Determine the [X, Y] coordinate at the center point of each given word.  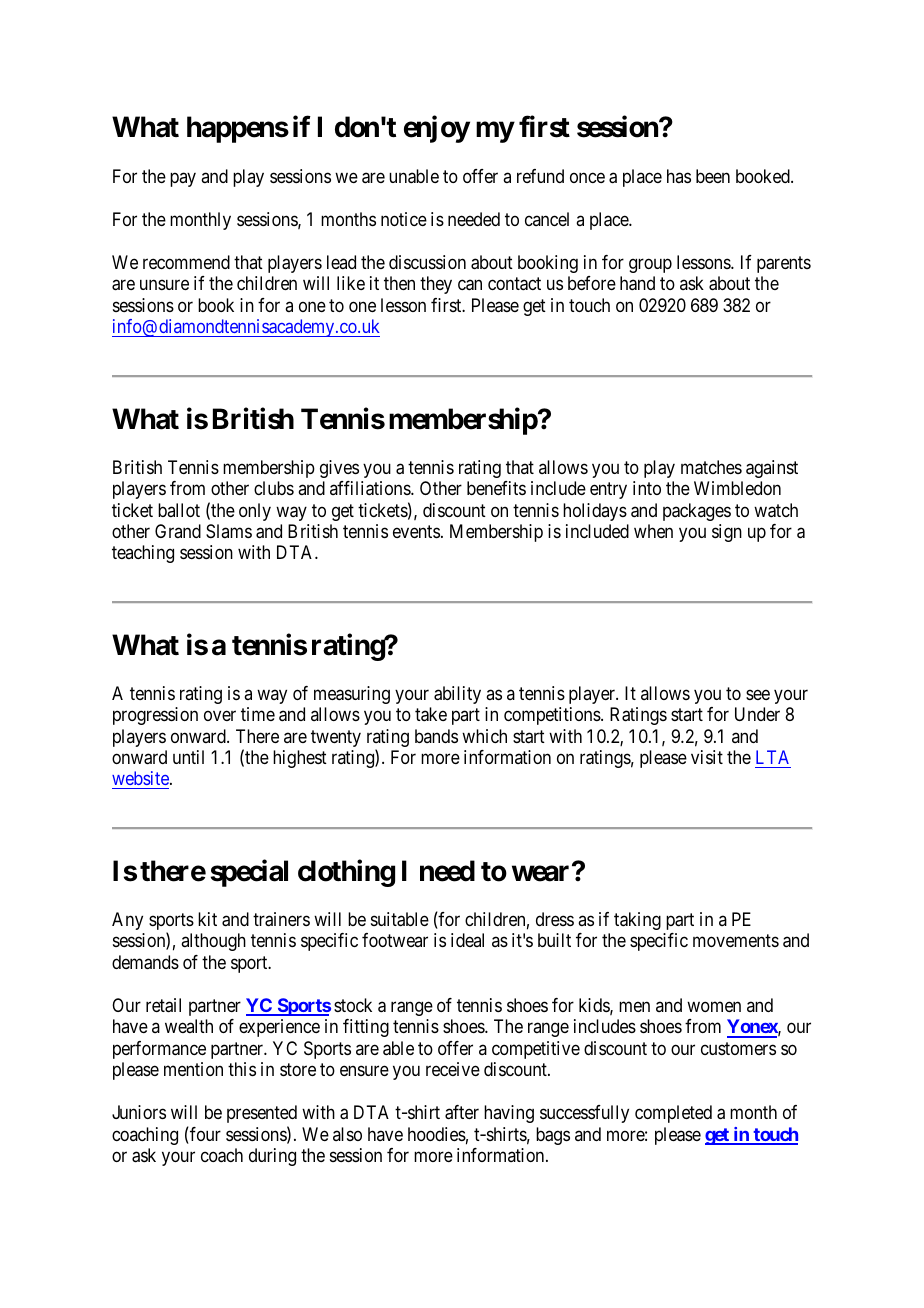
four [204, 1135]
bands [436, 736]
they [436, 285]
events [416, 531]
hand [637, 283]
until [188, 757]
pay [183, 179]
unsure [164, 285]
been [713, 176]
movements [736, 940]
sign [727, 533]
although [213, 942]
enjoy [437, 129]
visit [707, 757]
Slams [229, 531]
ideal [467, 940]
